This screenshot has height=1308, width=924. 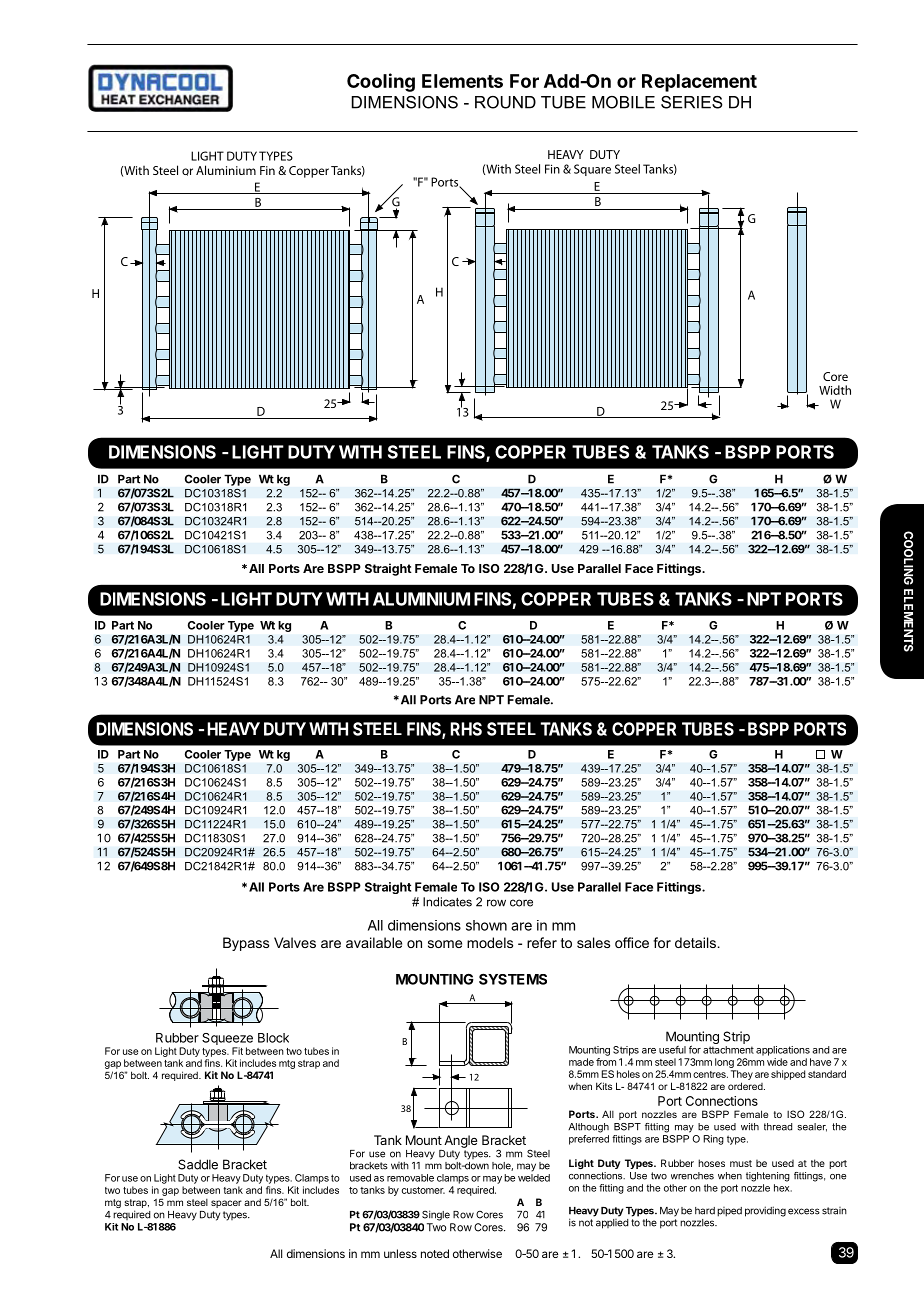 I want to click on Indicates, so click(x=447, y=902).
